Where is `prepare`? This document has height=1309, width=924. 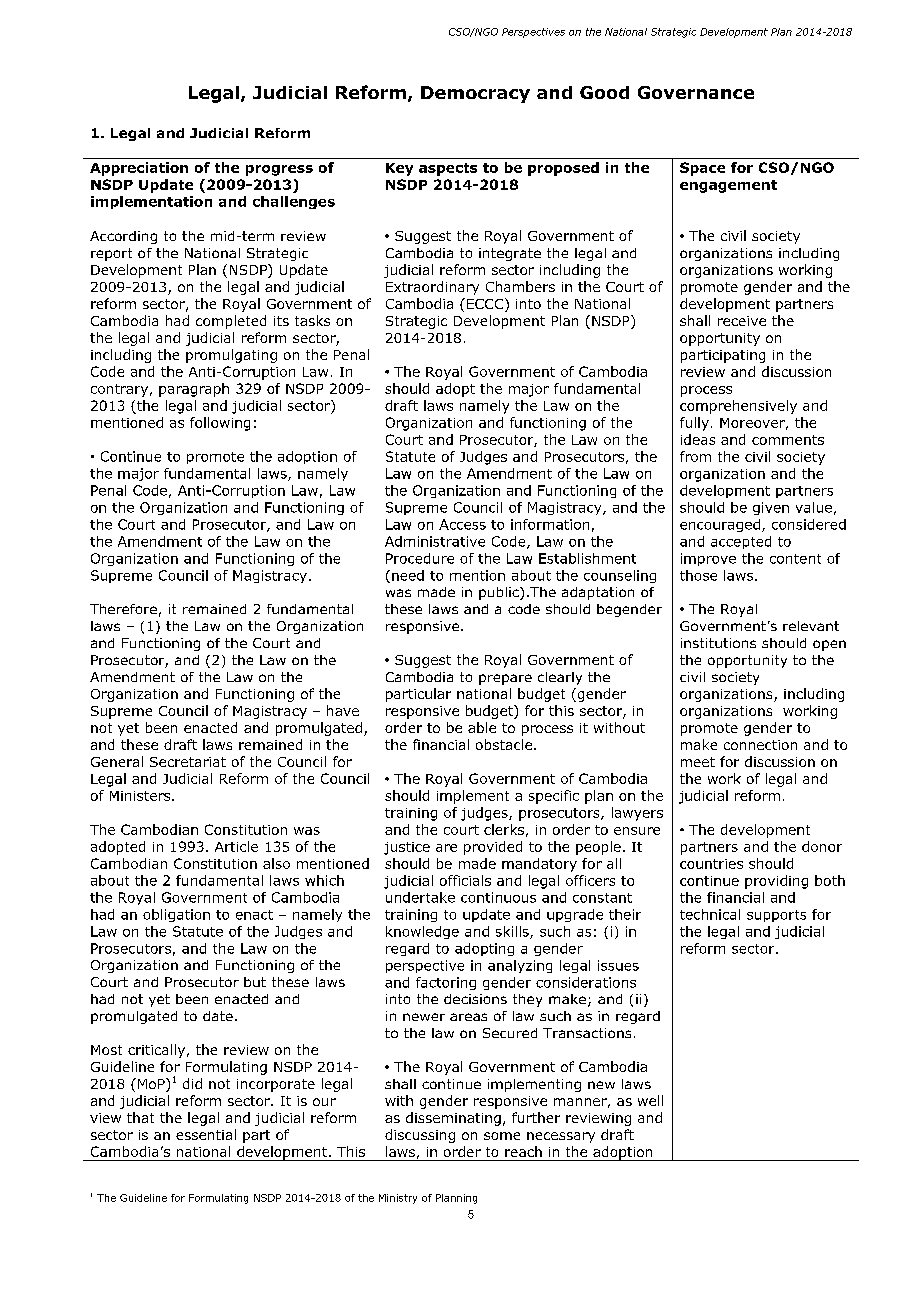 prepare is located at coordinates (505, 679).
